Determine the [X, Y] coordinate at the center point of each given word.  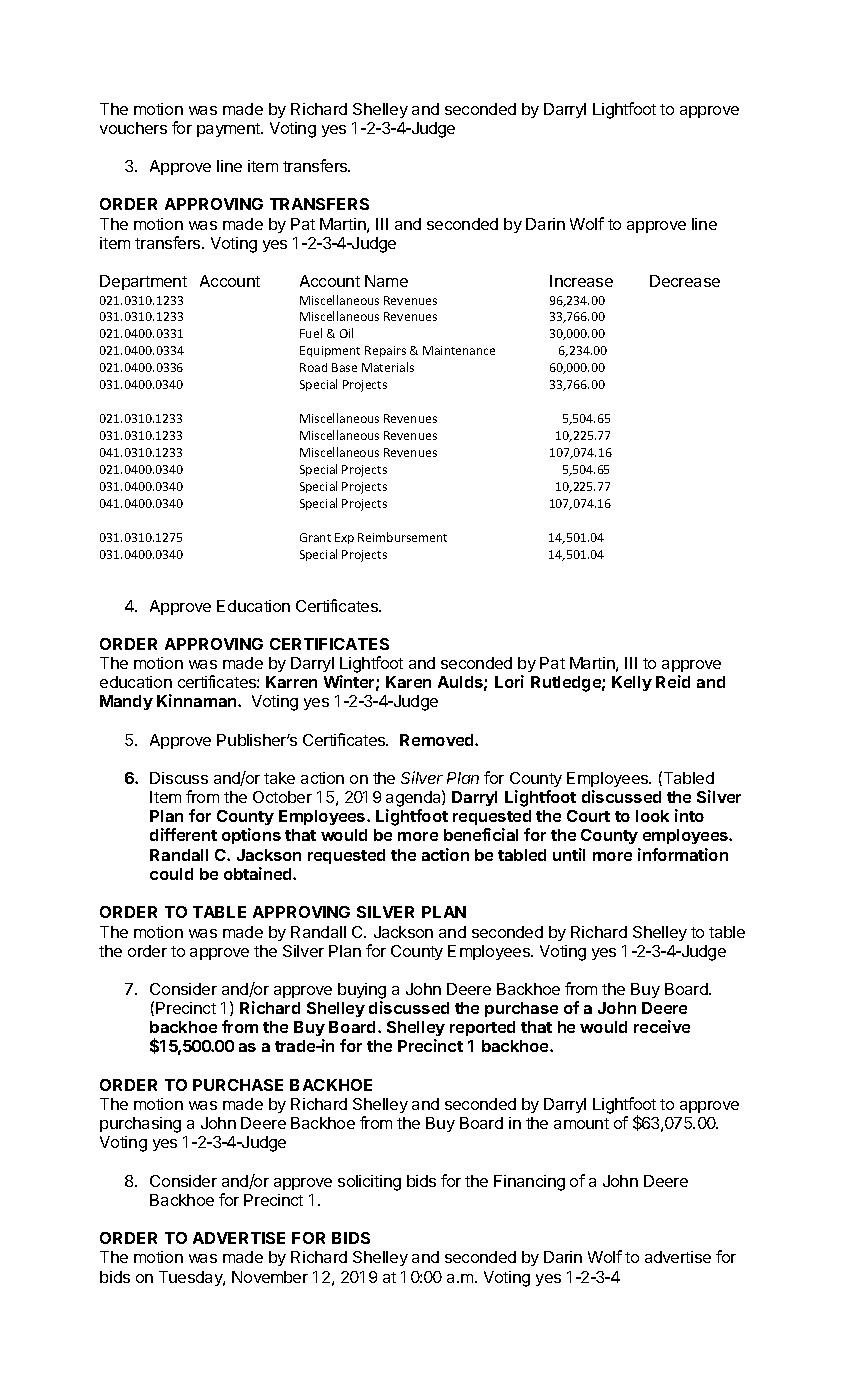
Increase [581, 281]
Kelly [632, 683]
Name [386, 281]
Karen [408, 682]
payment [229, 130]
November [270, 1277]
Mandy [126, 702]
